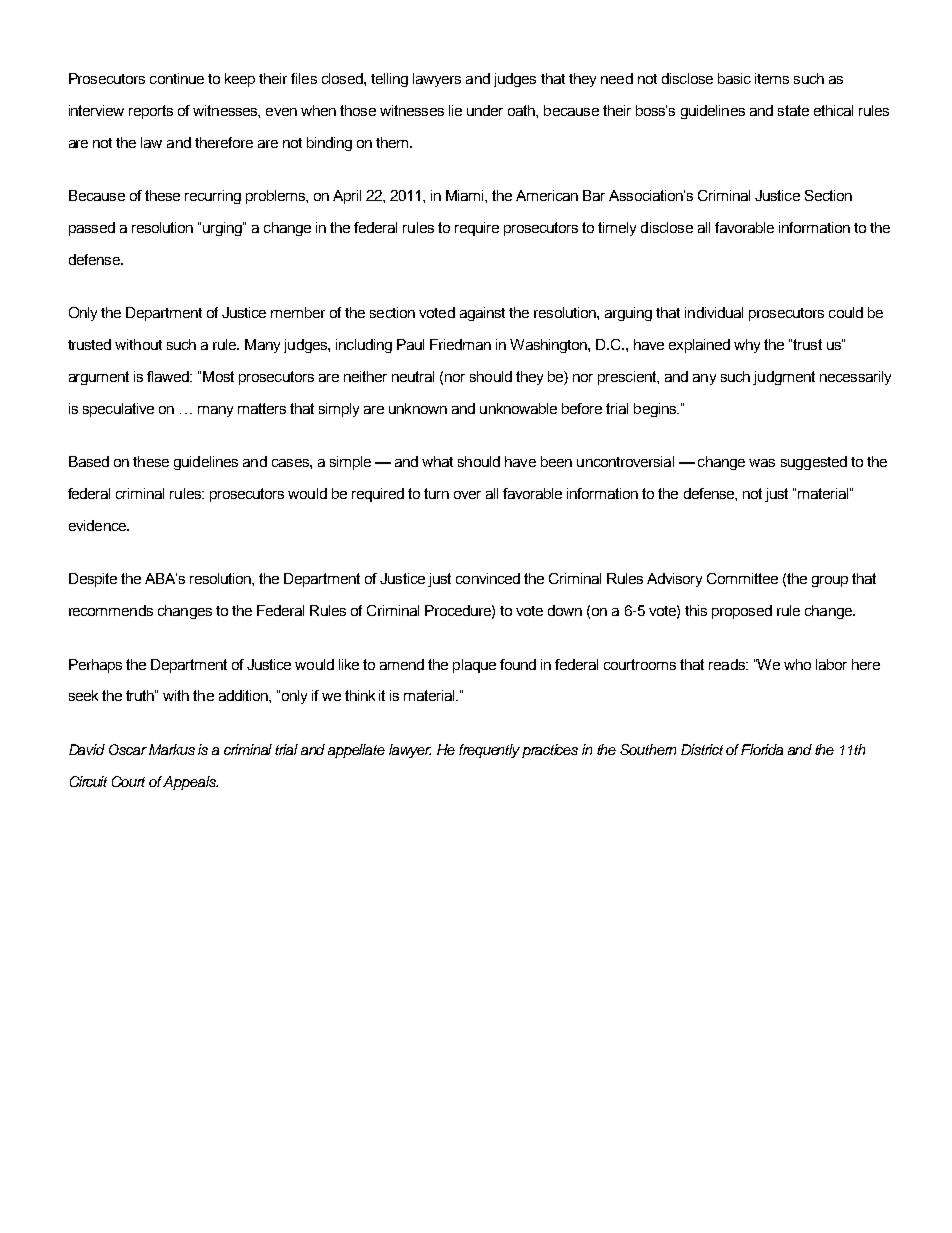  I want to click on frequently, so click(489, 751).
